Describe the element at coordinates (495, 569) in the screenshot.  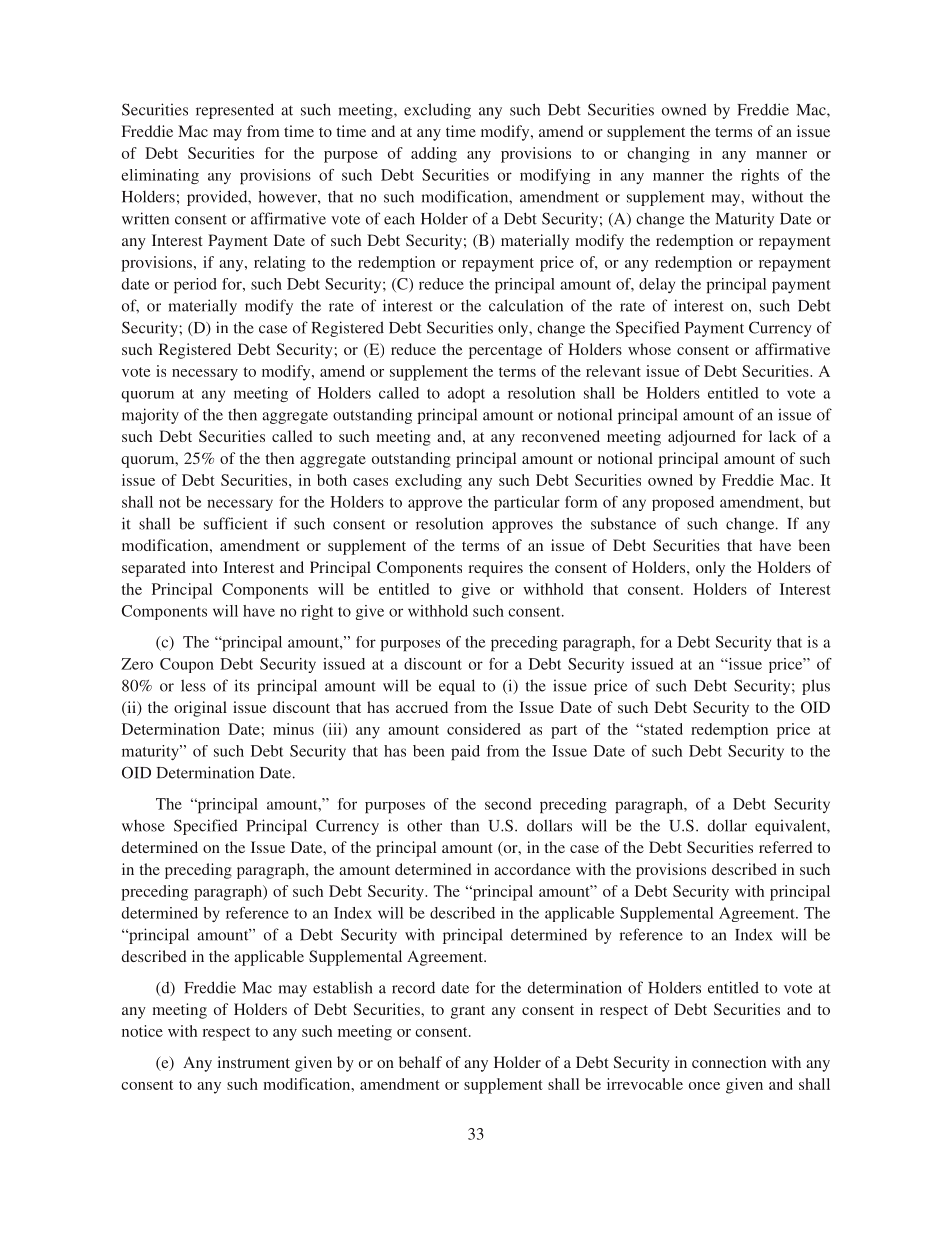
I see `requires` at that location.
